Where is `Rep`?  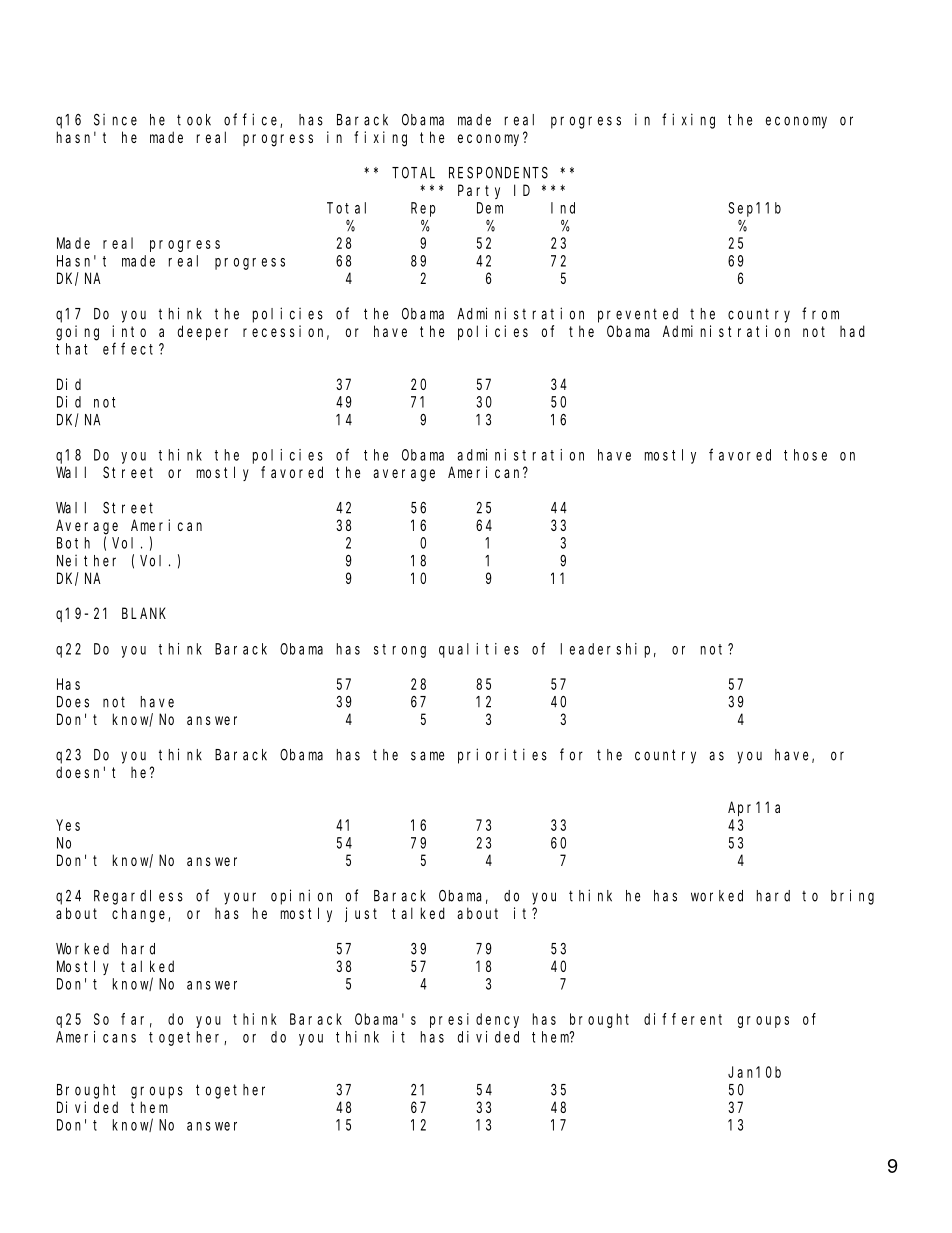
Rep is located at coordinates (423, 209).
